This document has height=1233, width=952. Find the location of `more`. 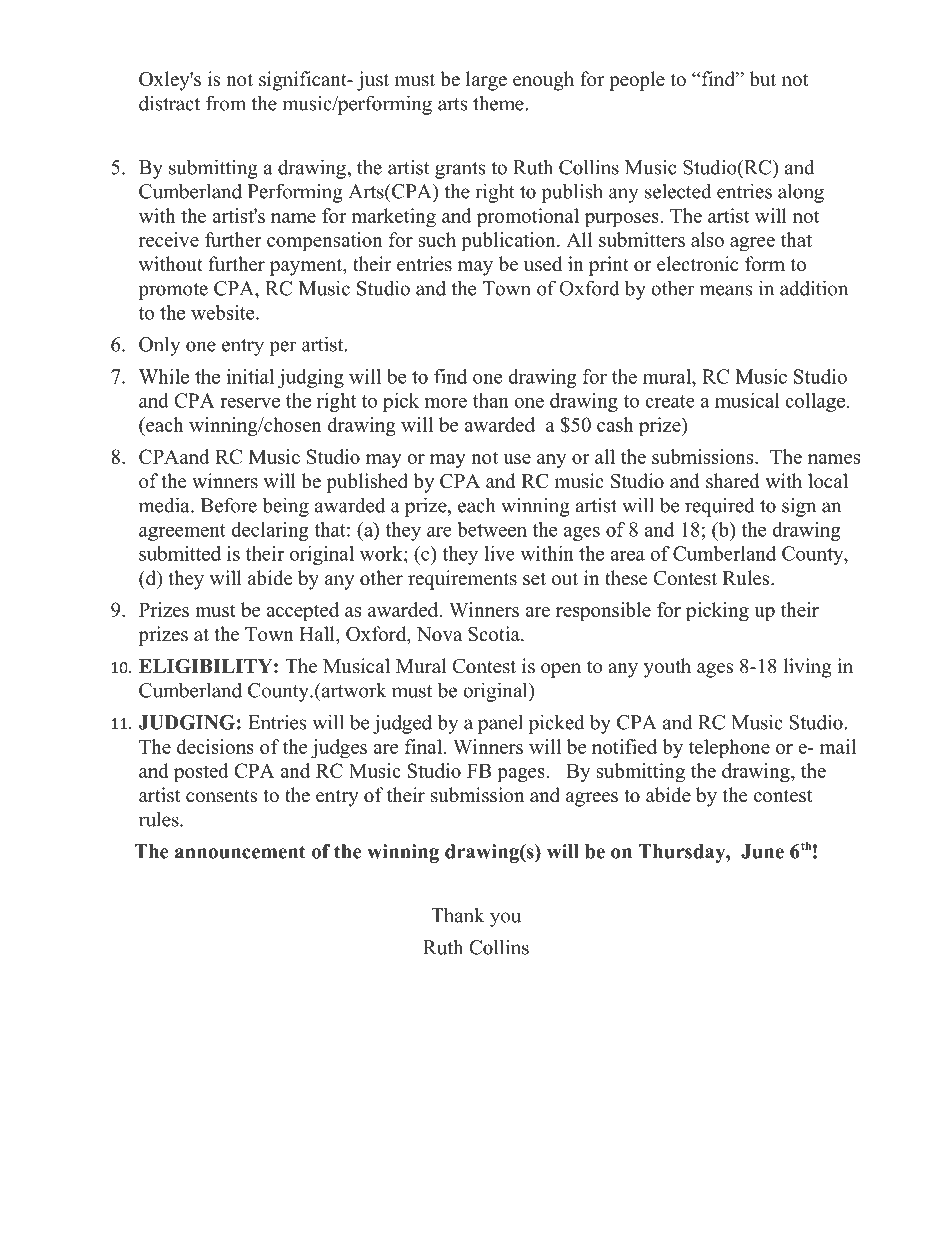

more is located at coordinates (446, 403).
